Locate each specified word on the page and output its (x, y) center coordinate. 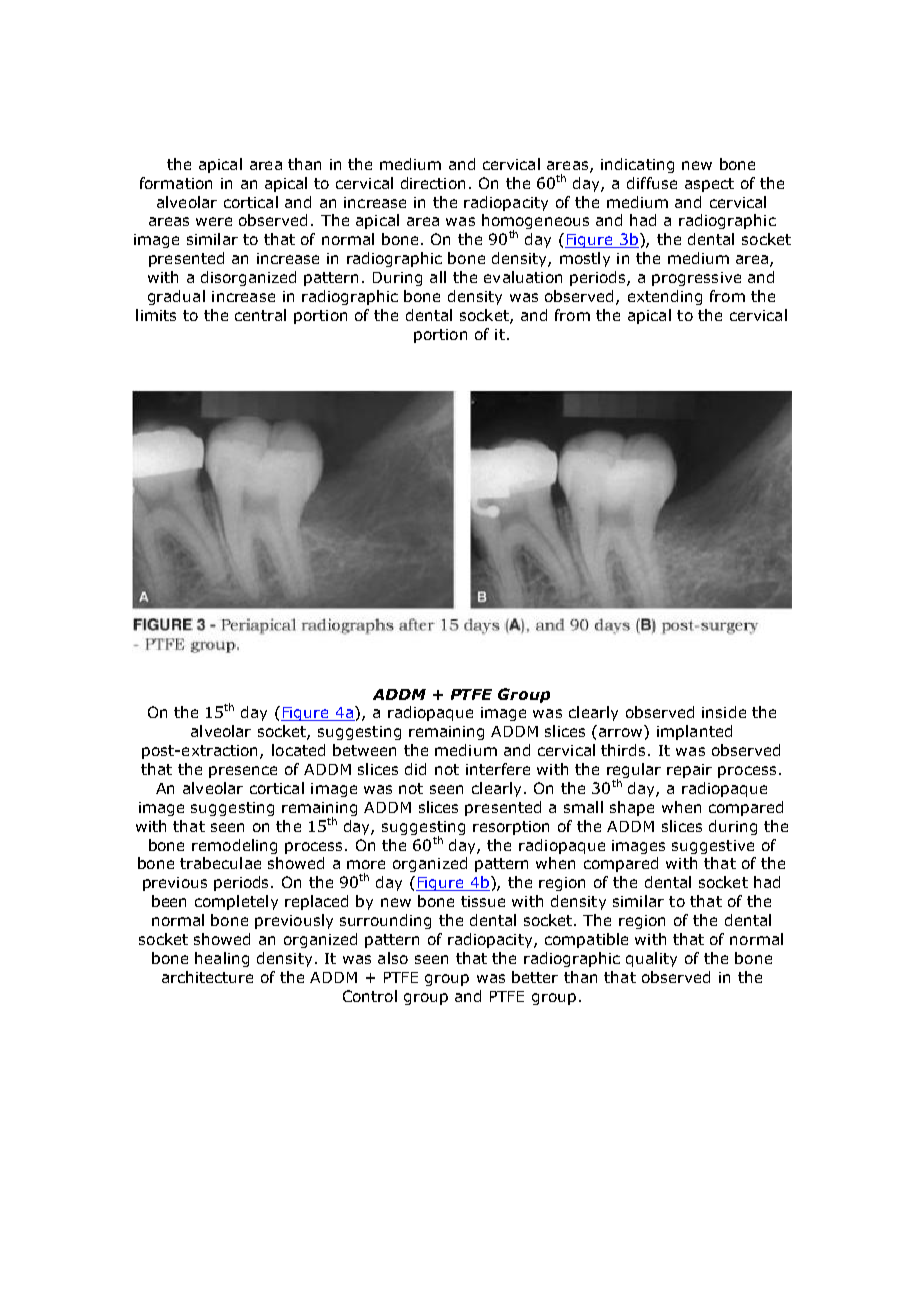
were (214, 221)
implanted (694, 732)
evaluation (523, 277)
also (393, 958)
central (260, 315)
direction (433, 183)
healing (222, 959)
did (415, 769)
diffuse (652, 183)
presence (243, 772)
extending (665, 297)
